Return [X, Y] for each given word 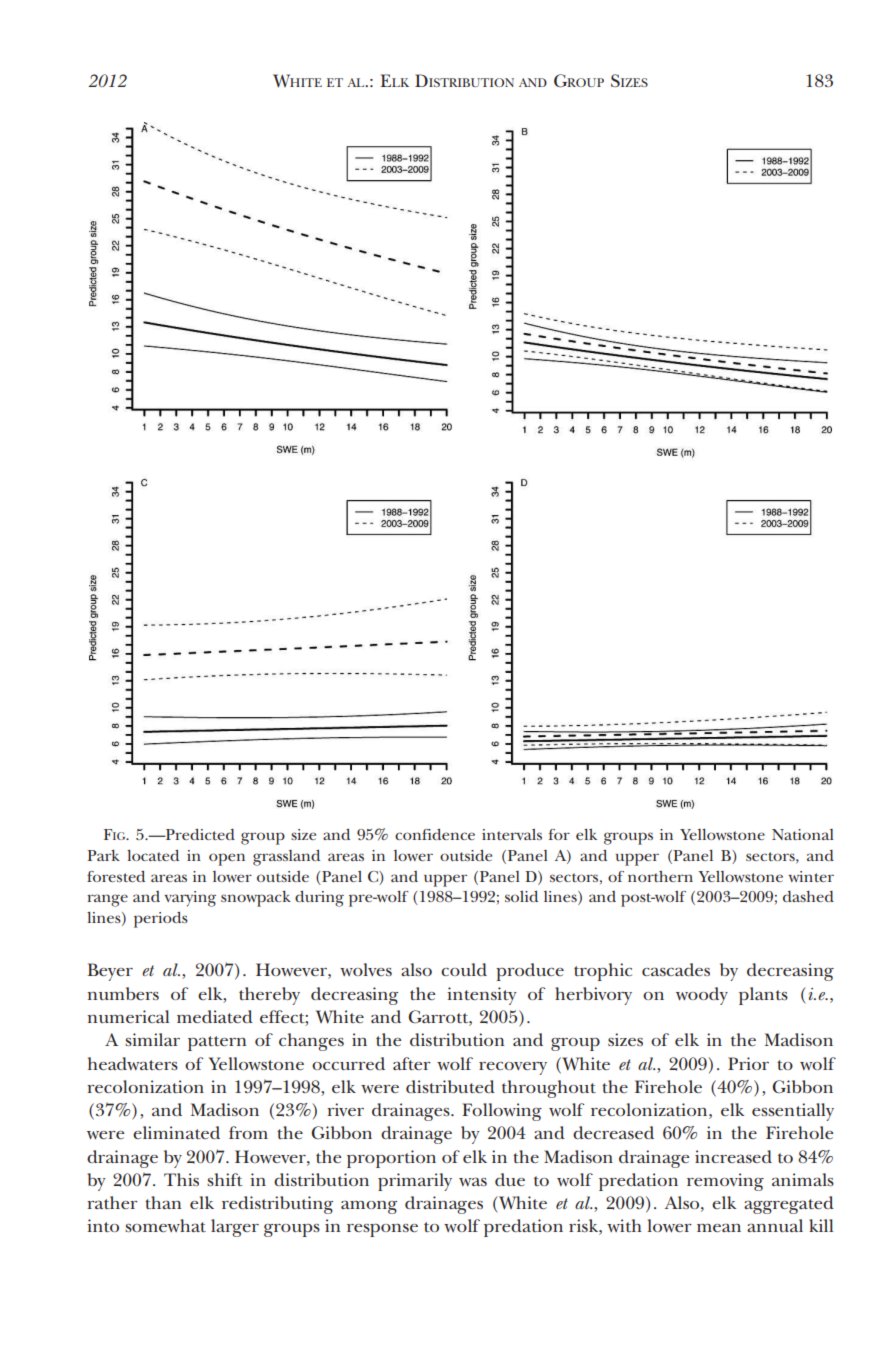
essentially [793, 1112]
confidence [435, 834]
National [803, 834]
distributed [450, 1086]
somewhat [165, 1225]
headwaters [133, 1063]
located [153, 855]
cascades [676, 969]
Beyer [110, 972]
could [464, 969]
